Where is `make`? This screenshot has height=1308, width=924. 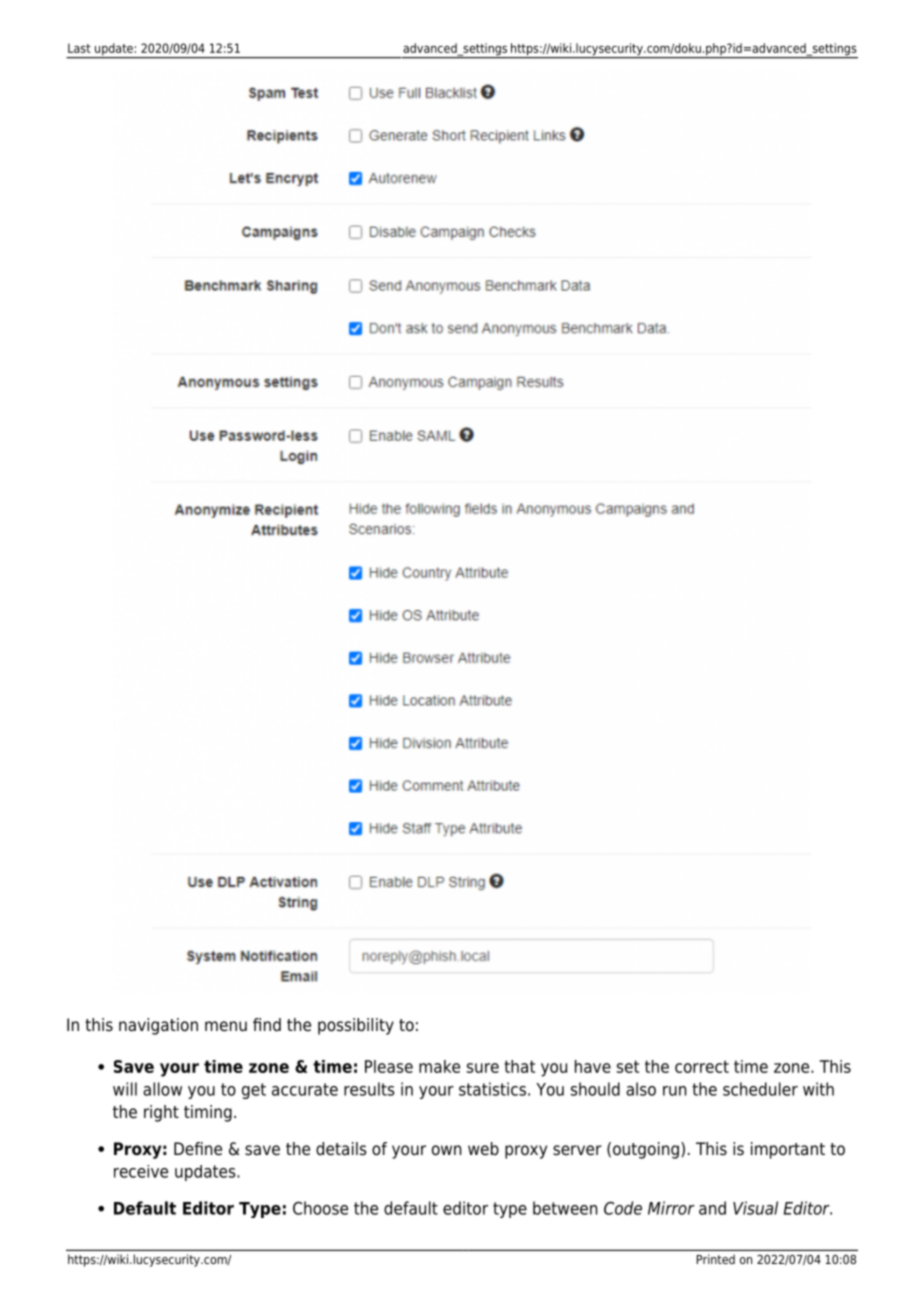 make is located at coordinates (439, 1066).
